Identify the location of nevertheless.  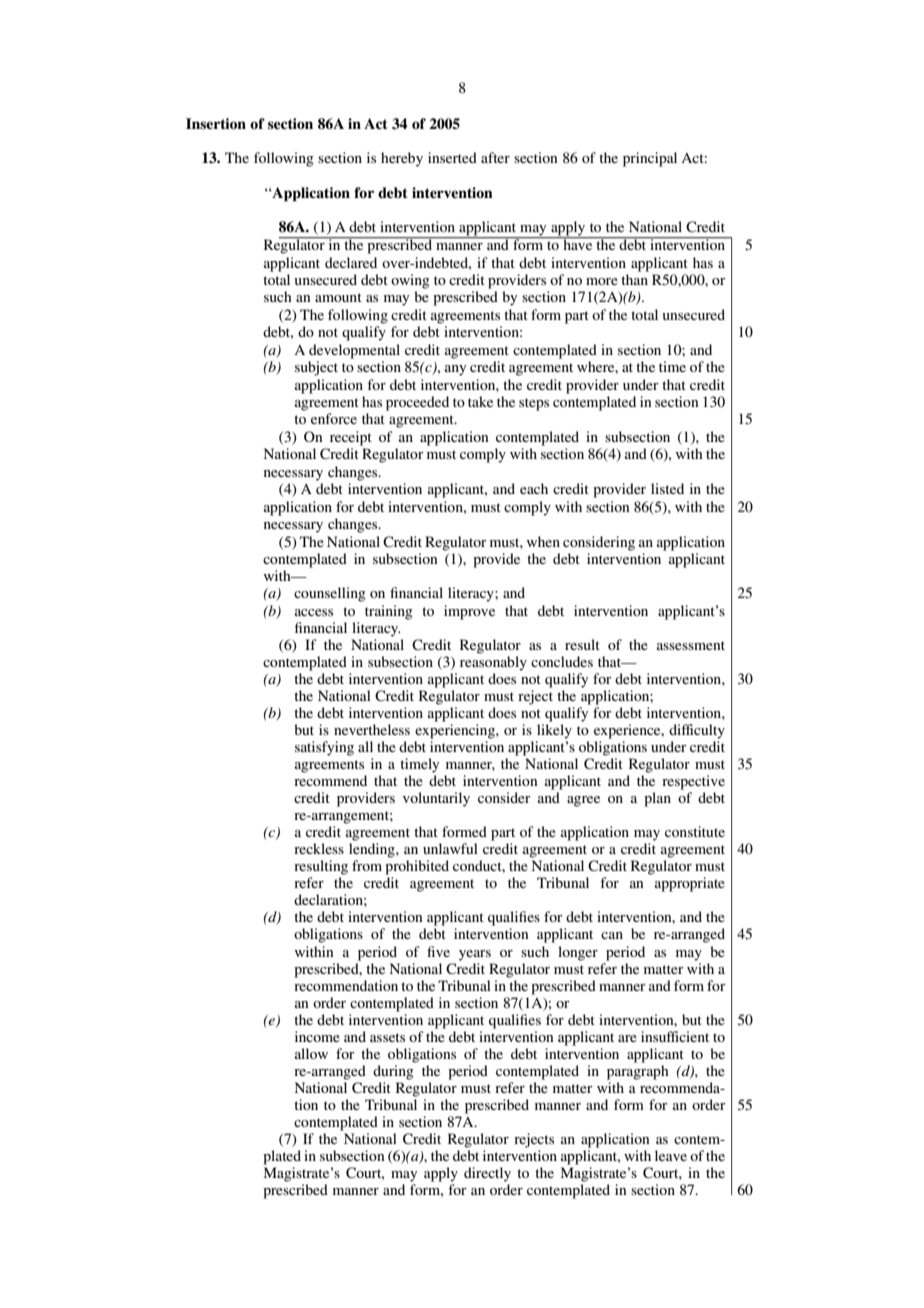
(372, 729).
